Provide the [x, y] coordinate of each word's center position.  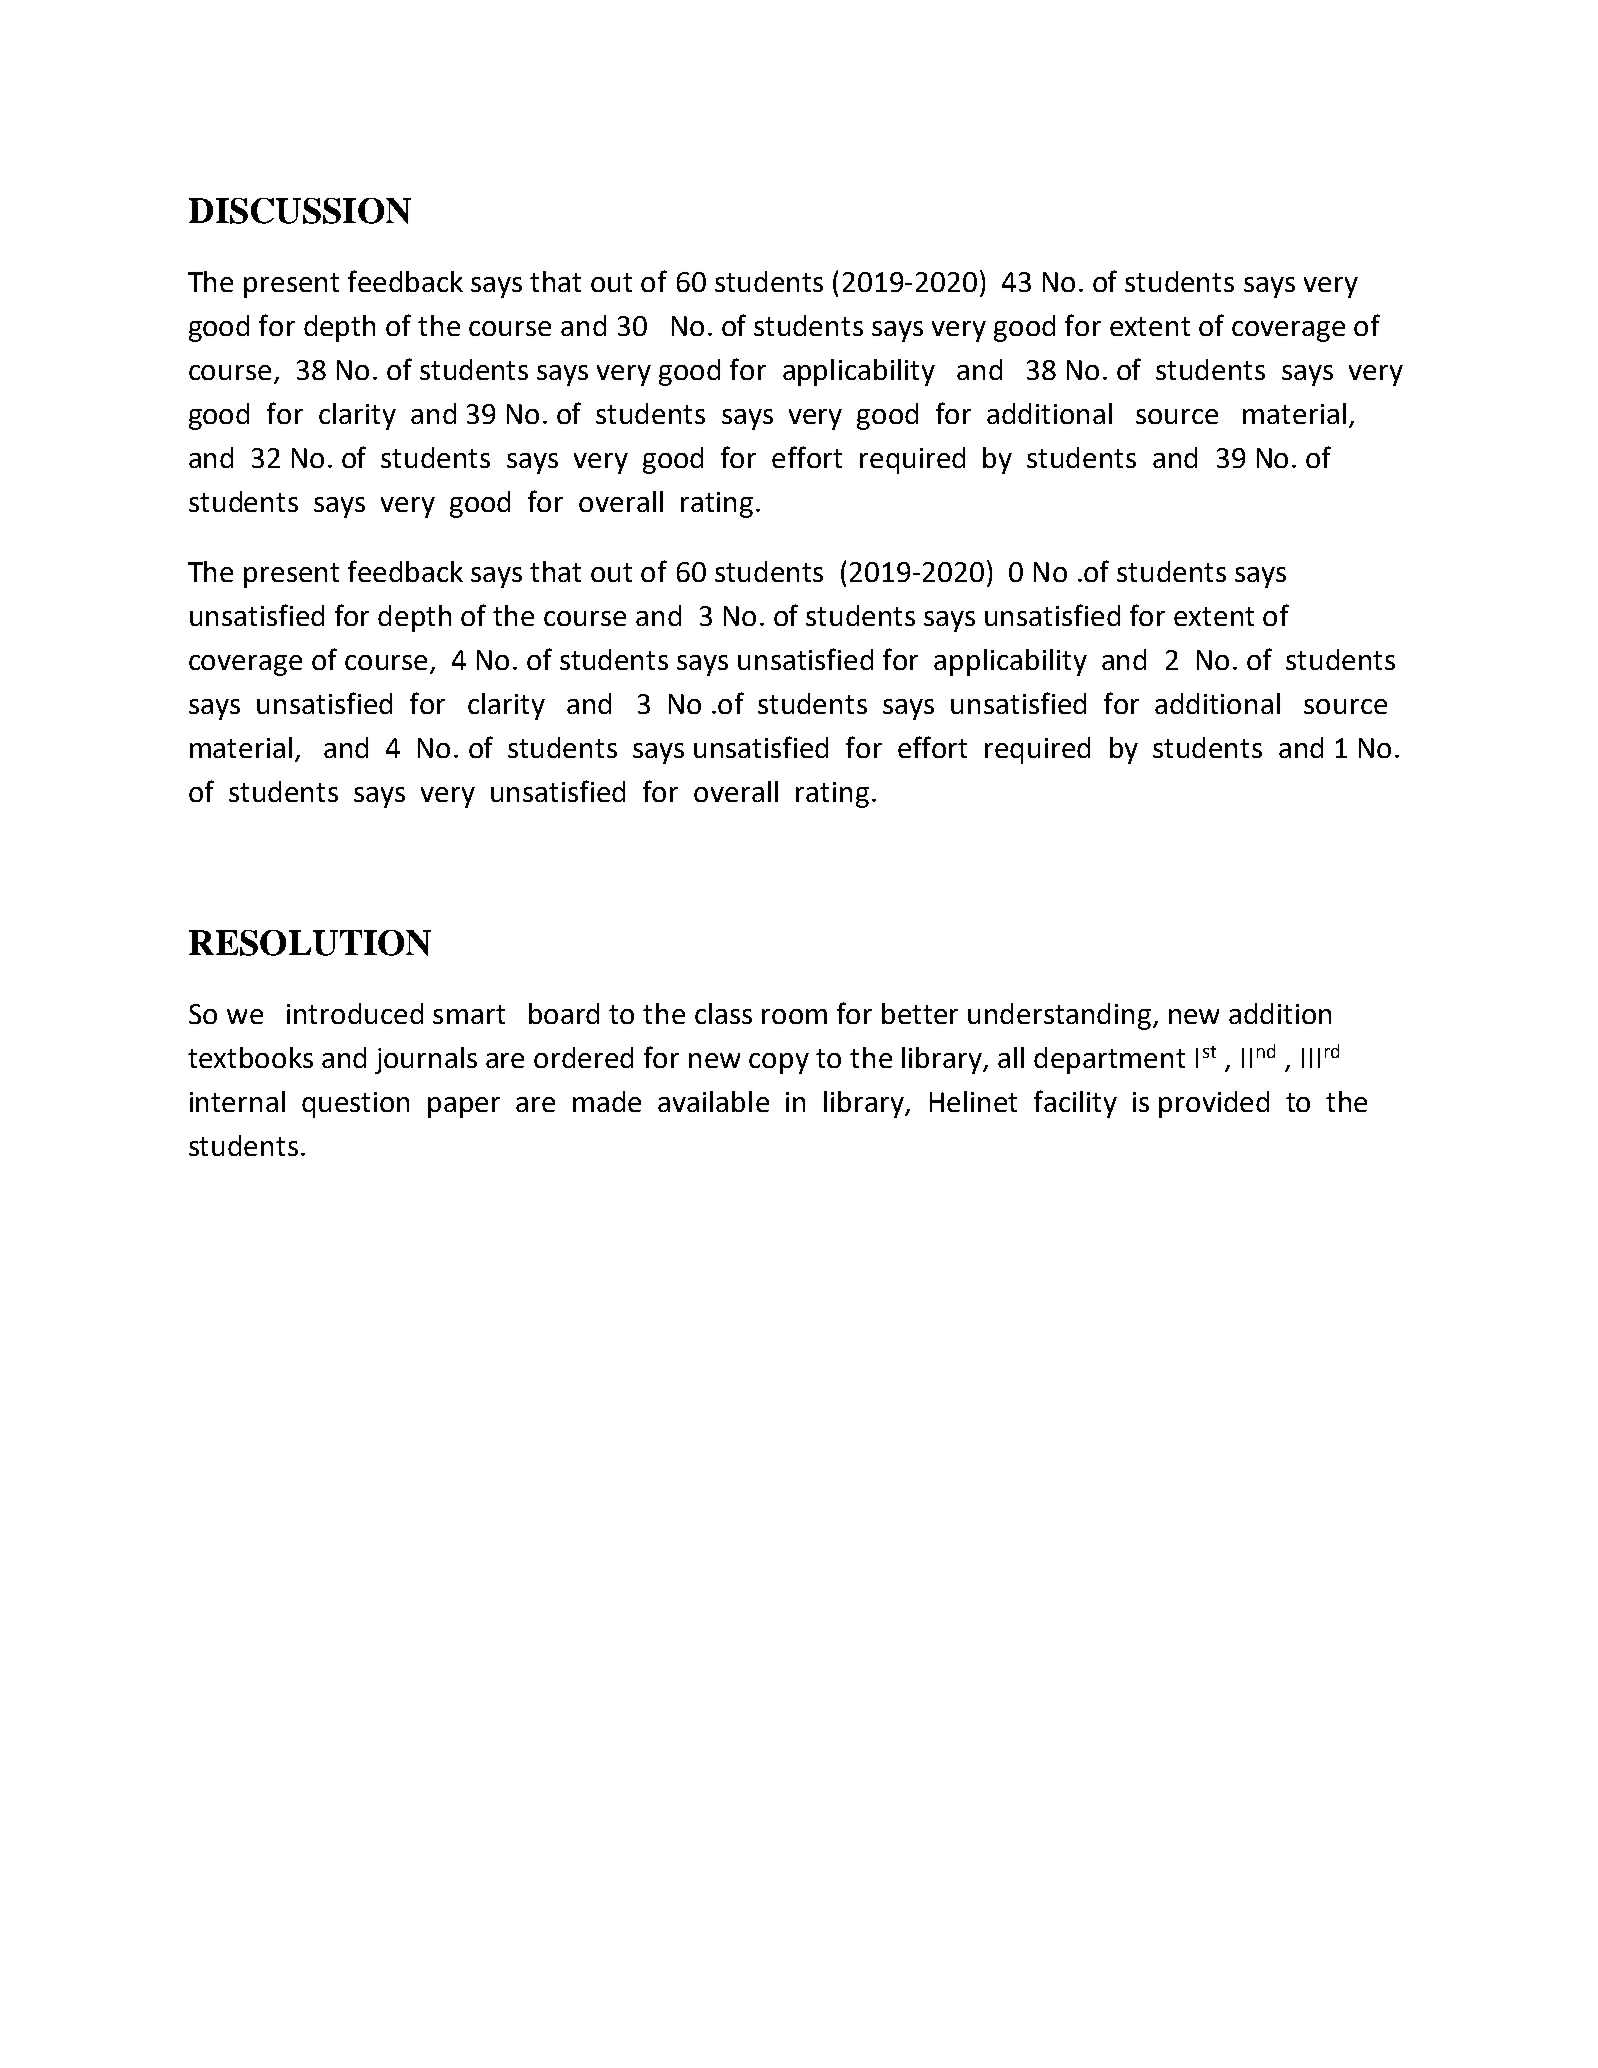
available [713, 1101]
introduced [355, 1013]
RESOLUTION [310, 943]
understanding [1061, 1016]
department [1109, 1060]
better [920, 1013]
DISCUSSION [300, 211]
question [355, 1105]
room [794, 1016]
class [723, 1013]
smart [469, 1014]
